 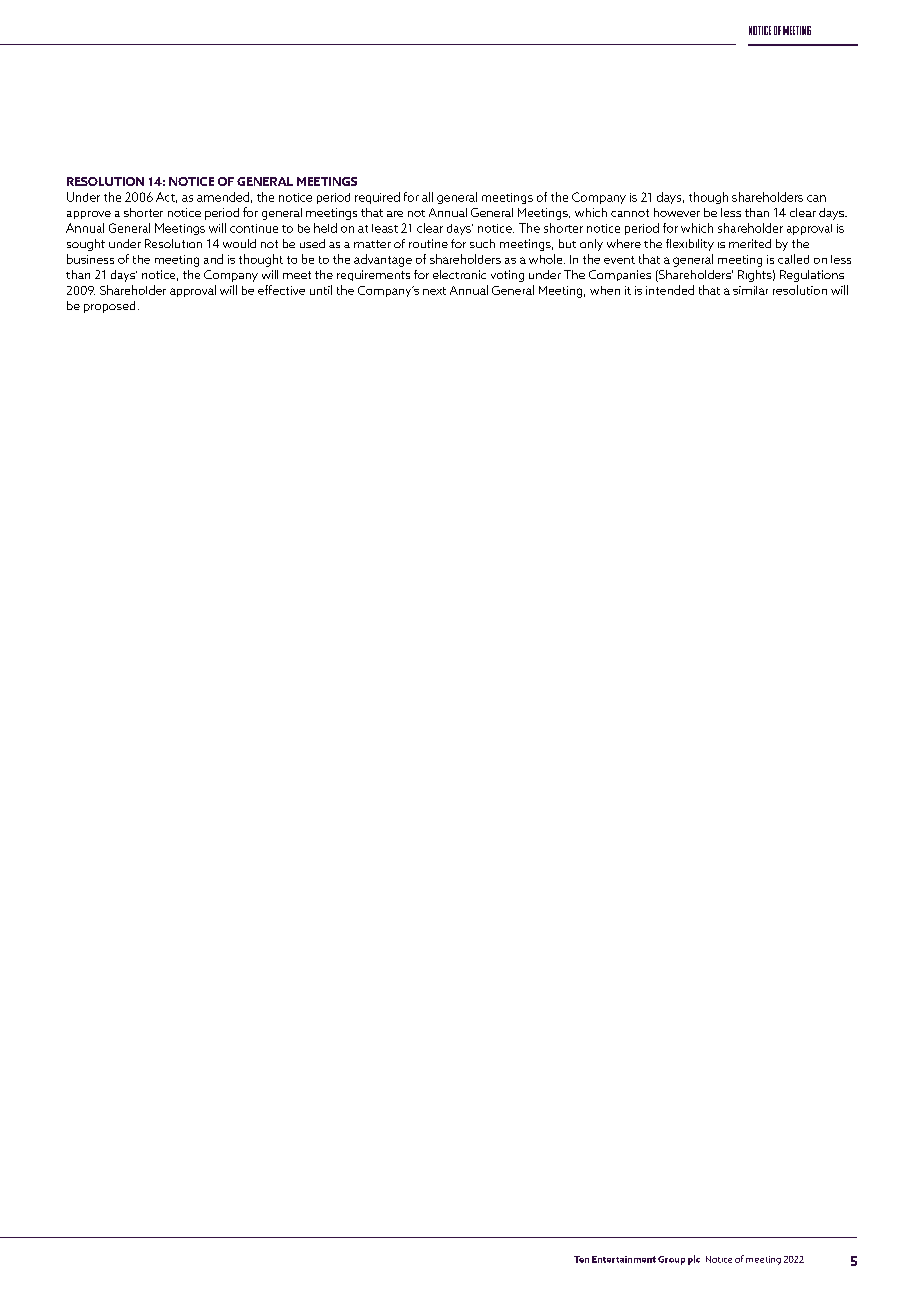 I want to click on until, so click(x=321, y=290).
